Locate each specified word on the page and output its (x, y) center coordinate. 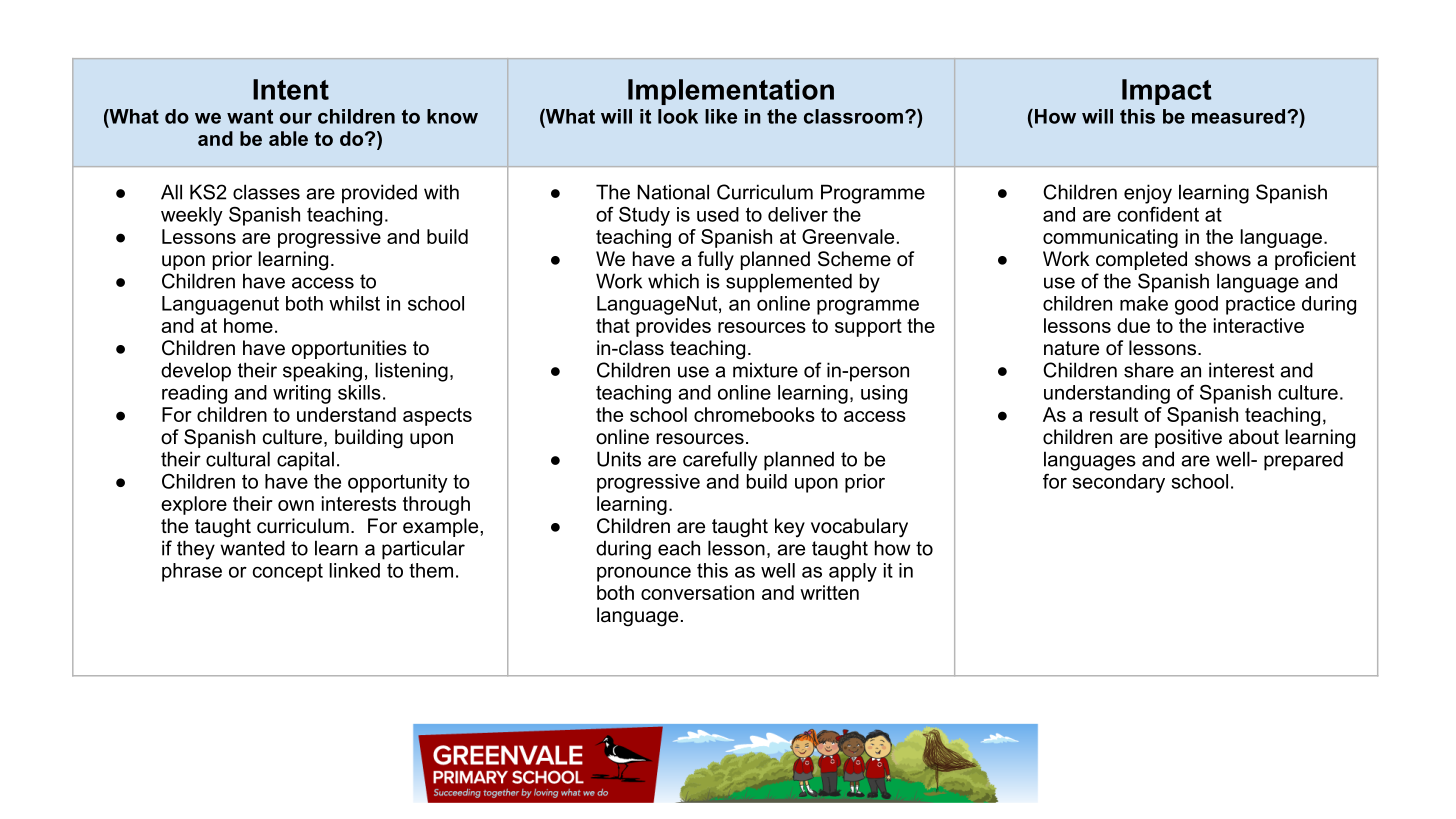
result (1114, 414)
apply (853, 572)
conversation (697, 592)
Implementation (731, 92)
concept (288, 572)
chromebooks (754, 414)
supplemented (789, 283)
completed (1141, 260)
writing (302, 394)
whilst (354, 303)
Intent (291, 89)
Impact (1167, 92)
